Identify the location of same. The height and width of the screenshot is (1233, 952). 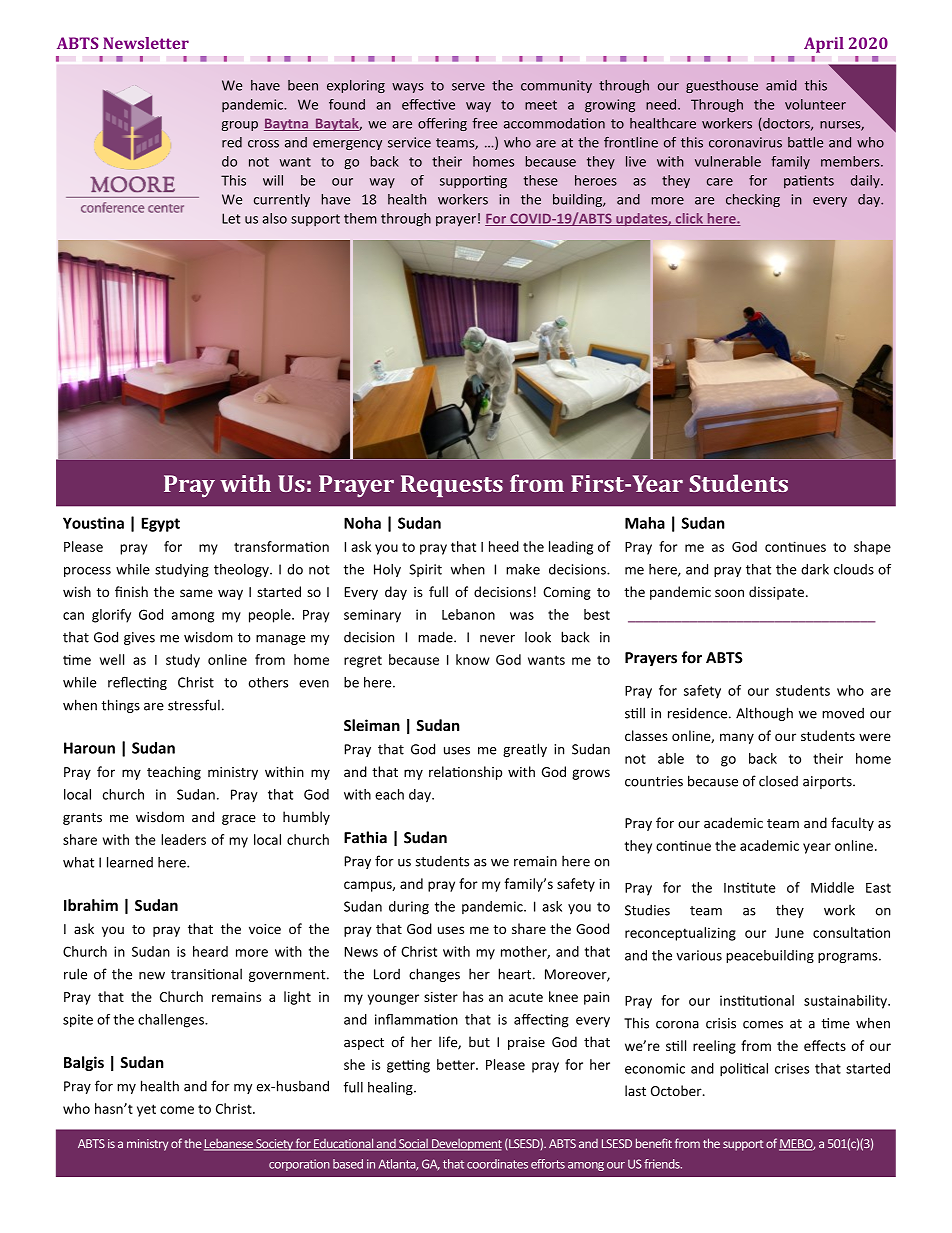
(196, 593).
